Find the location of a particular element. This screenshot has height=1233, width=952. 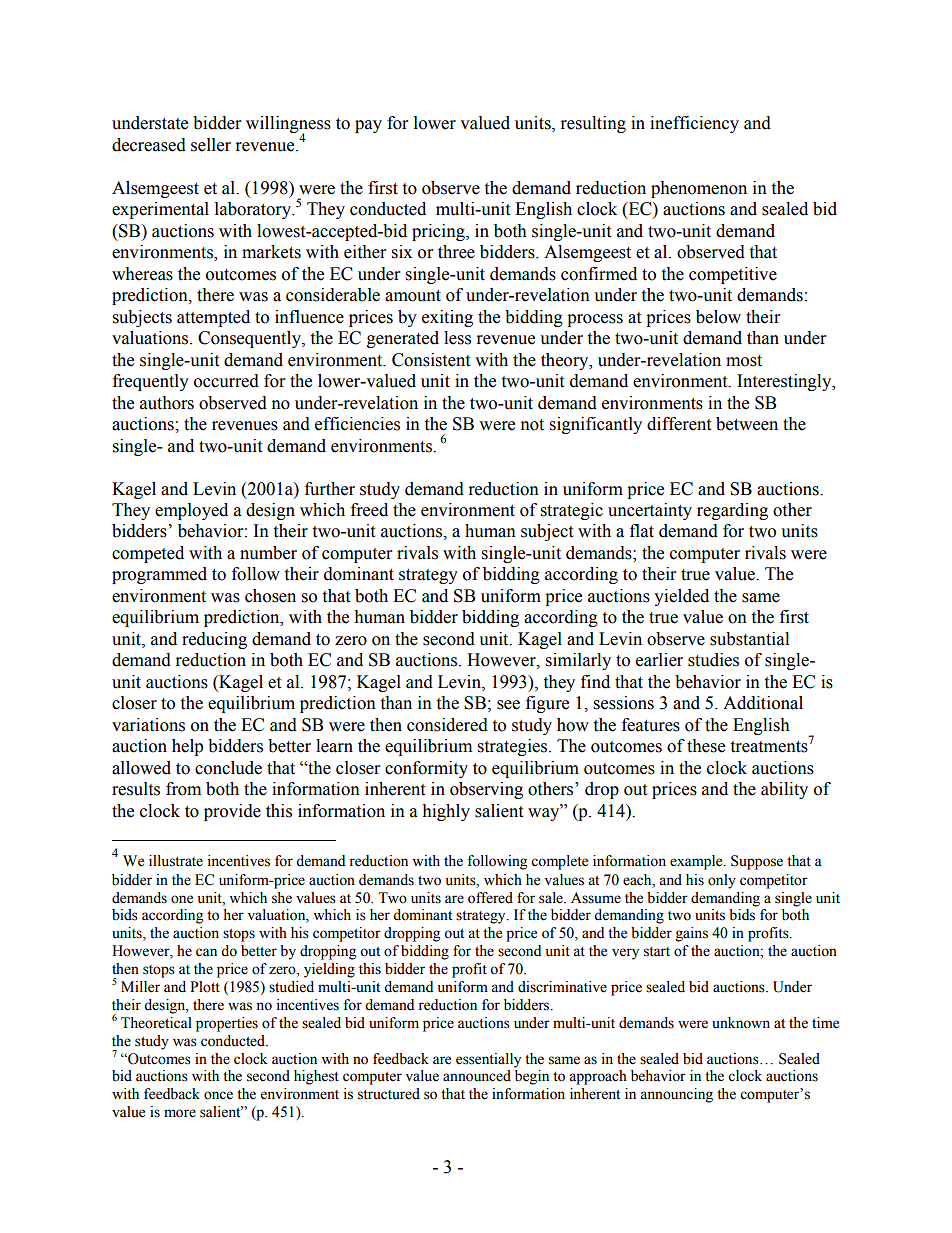

announced is located at coordinates (477, 1076).
